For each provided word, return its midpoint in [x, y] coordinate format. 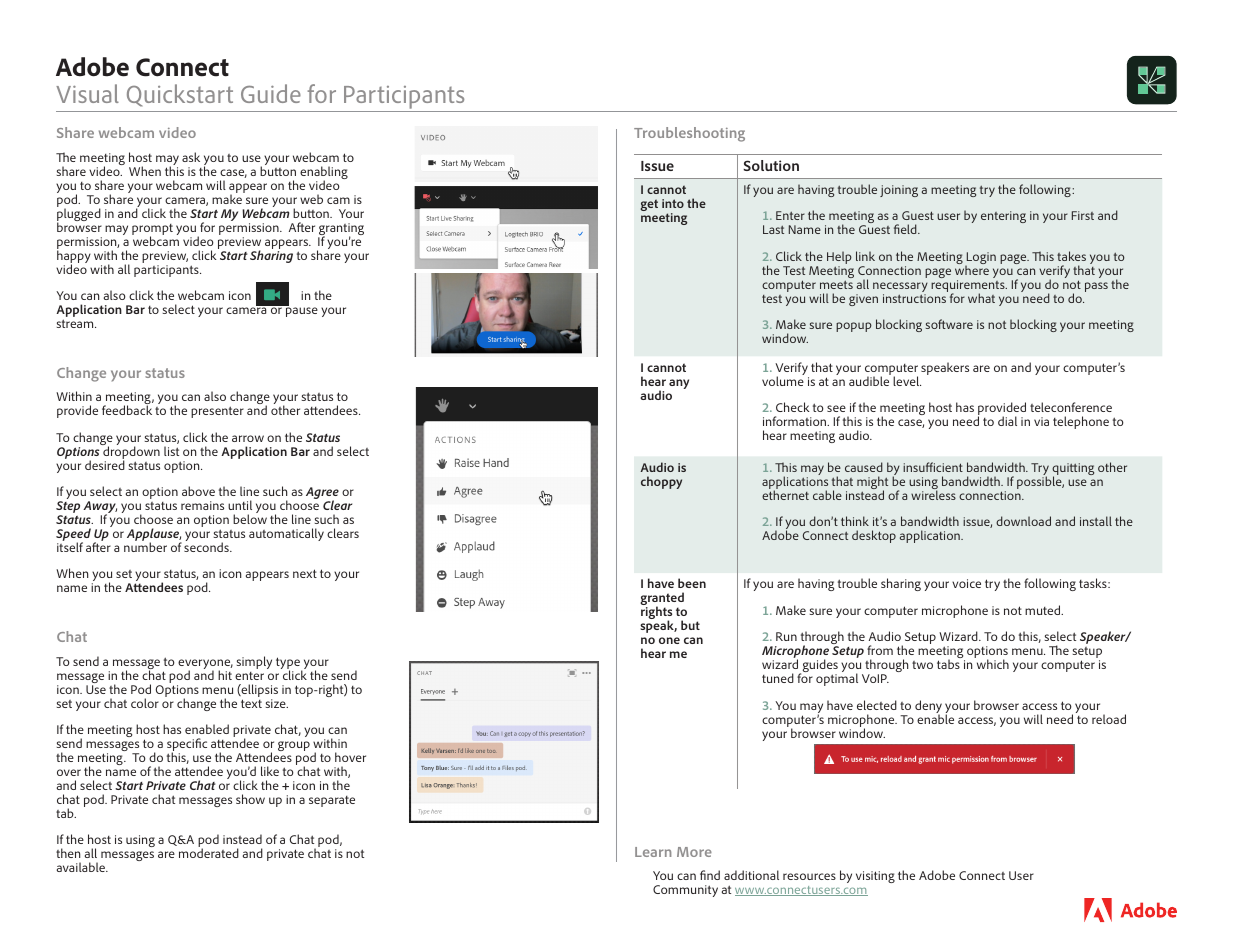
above [198, 491]
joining [899, 191]
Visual [87, 93]
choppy [661, 482]
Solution [771, 165]
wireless [933, 494]
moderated [209, 853]
